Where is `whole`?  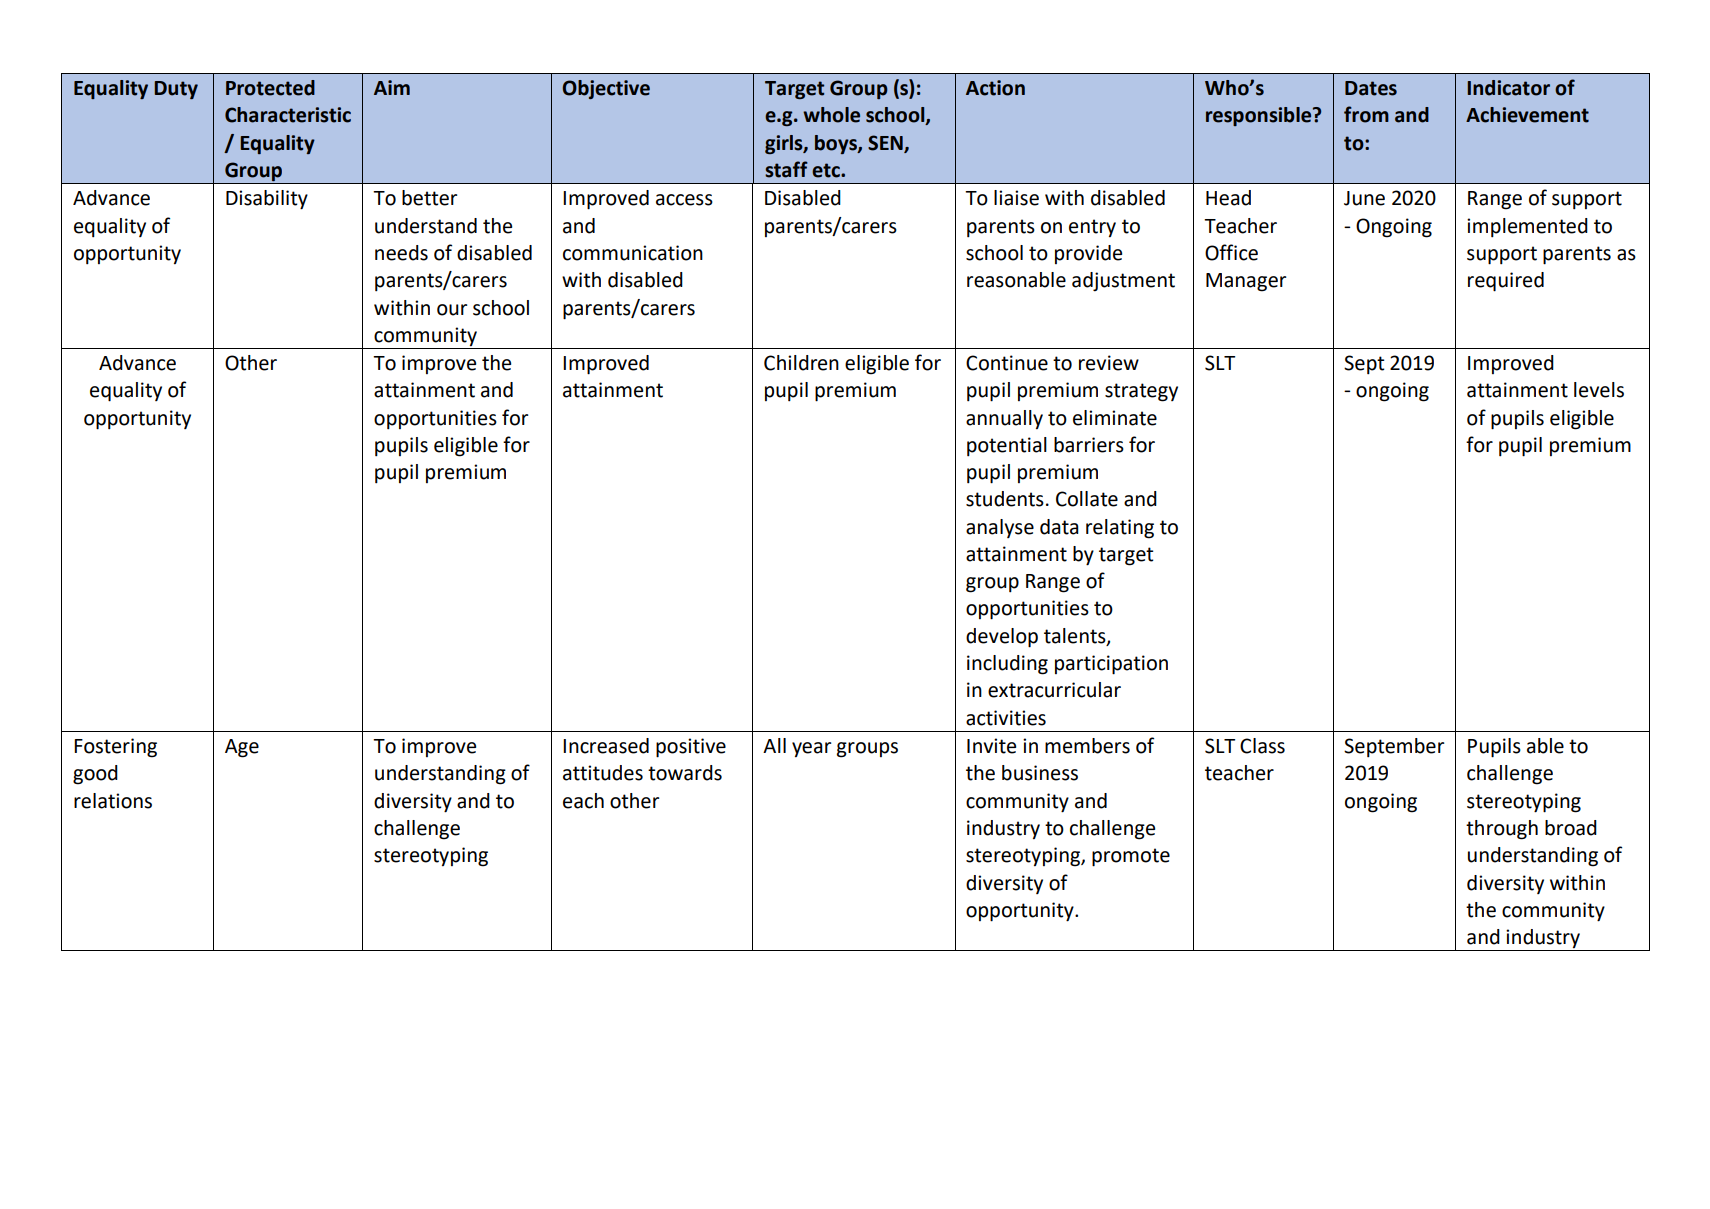 whole is located at coordinates (831, 115).
